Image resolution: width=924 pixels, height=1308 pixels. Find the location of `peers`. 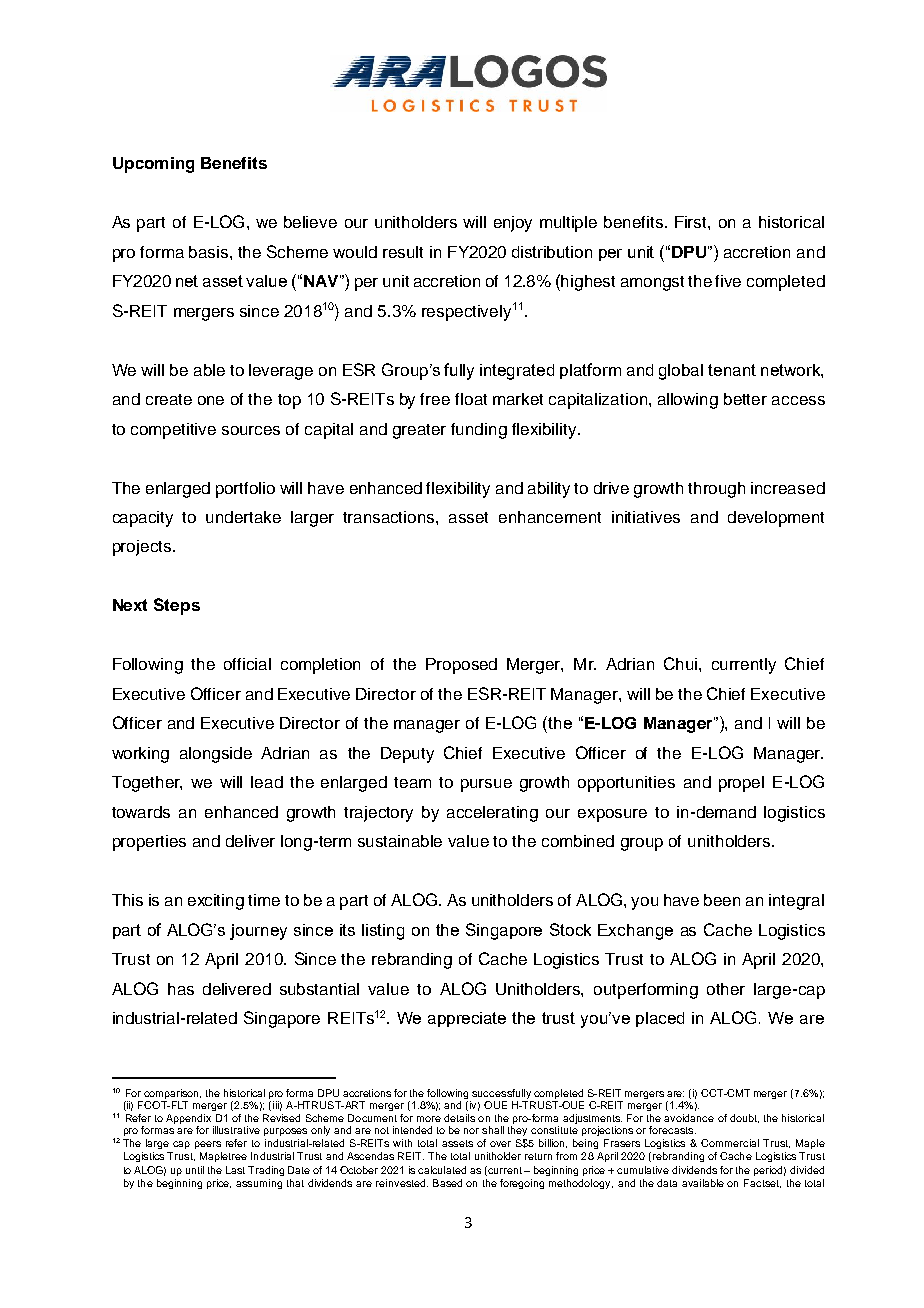

peers is located at coordinates (208, 1145).
